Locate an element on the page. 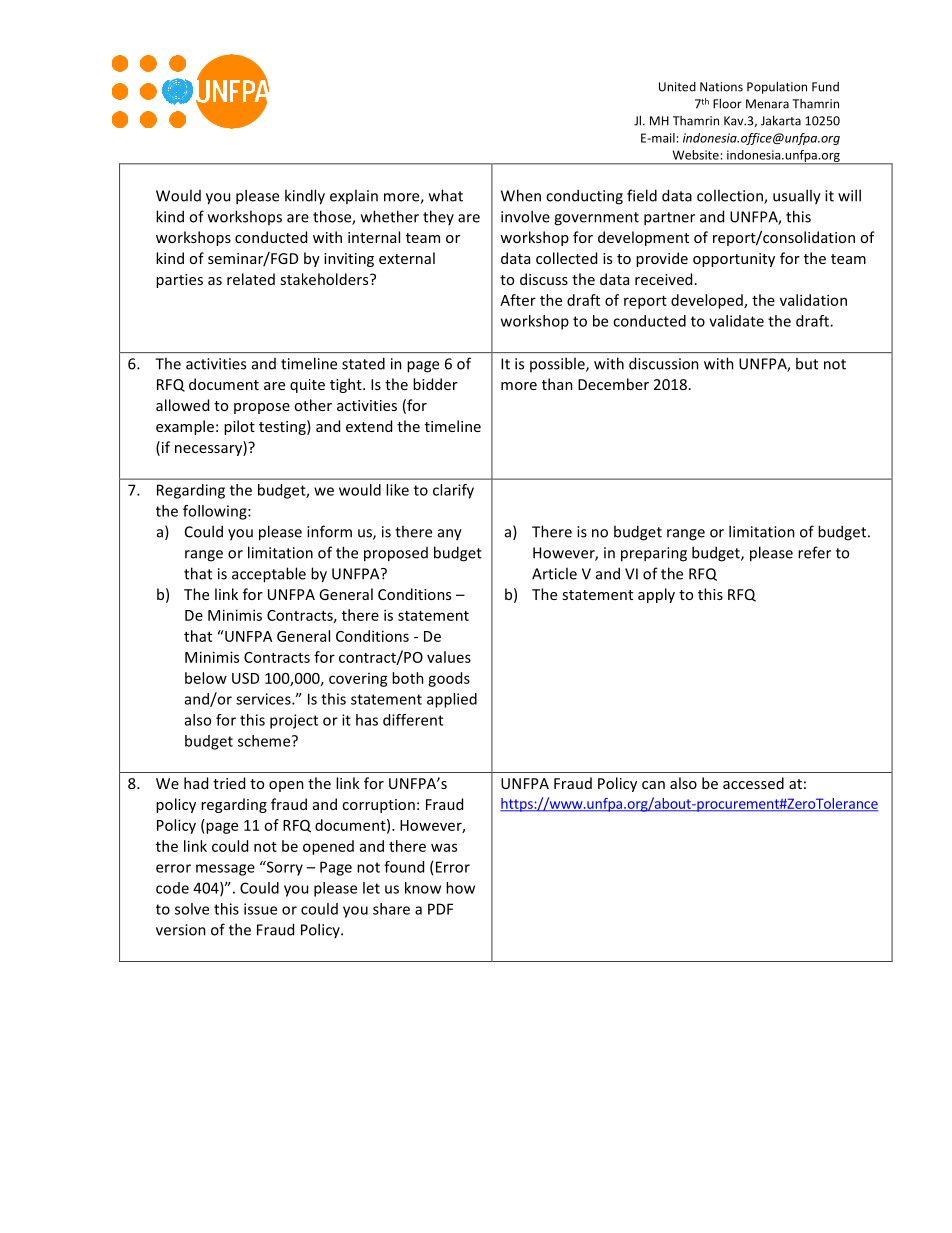 Image resolution: width=952 pixels, height=1233 pixels. When is located at coordinates (521, 195).
